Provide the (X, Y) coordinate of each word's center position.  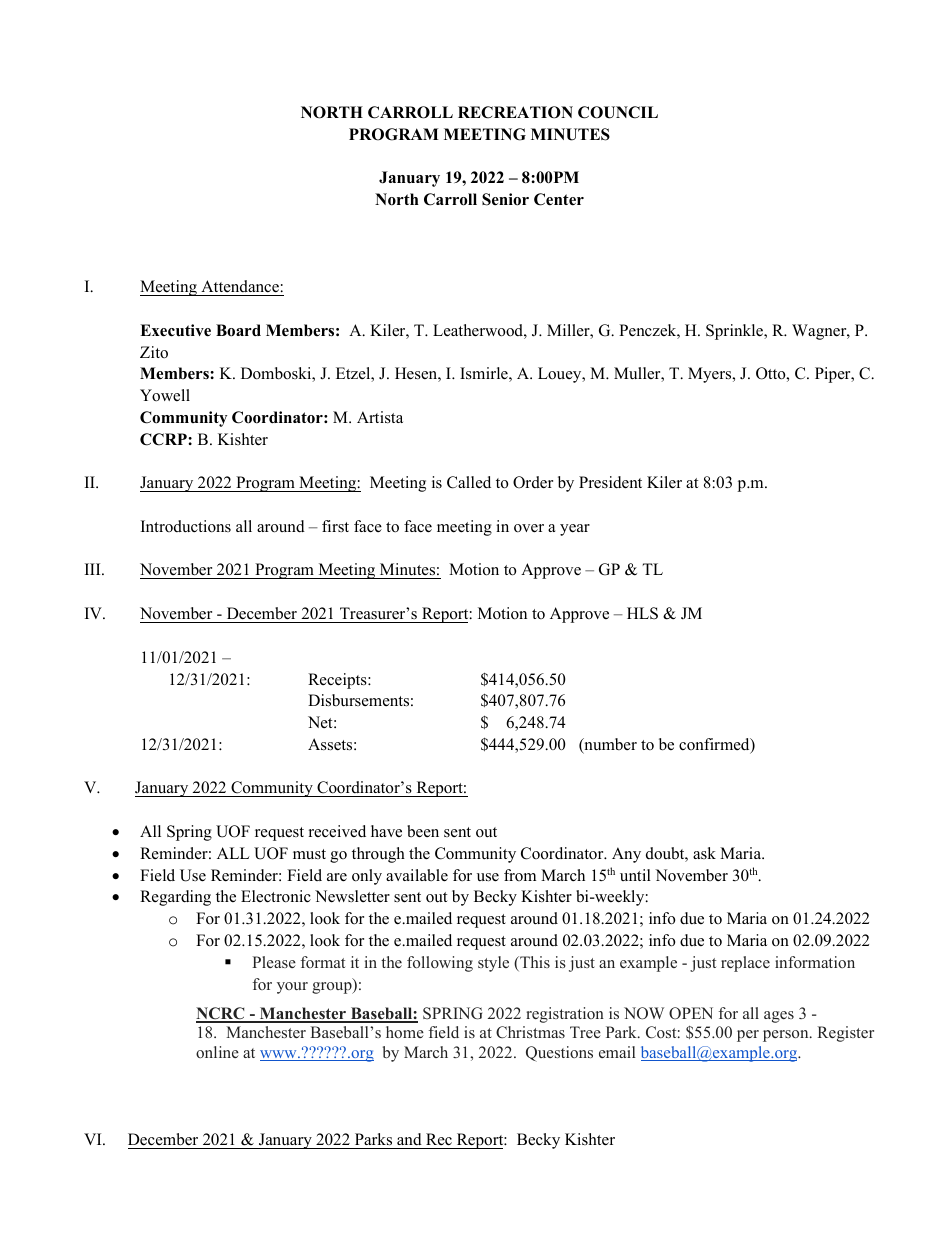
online (217, 1052)
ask (704, 853)
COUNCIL (618, 112)
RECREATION (515, 112)
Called (469, 482)
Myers (711, 375)
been (423, 831)
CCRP (164, 439)
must (309, 854)
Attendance (240, 286)
